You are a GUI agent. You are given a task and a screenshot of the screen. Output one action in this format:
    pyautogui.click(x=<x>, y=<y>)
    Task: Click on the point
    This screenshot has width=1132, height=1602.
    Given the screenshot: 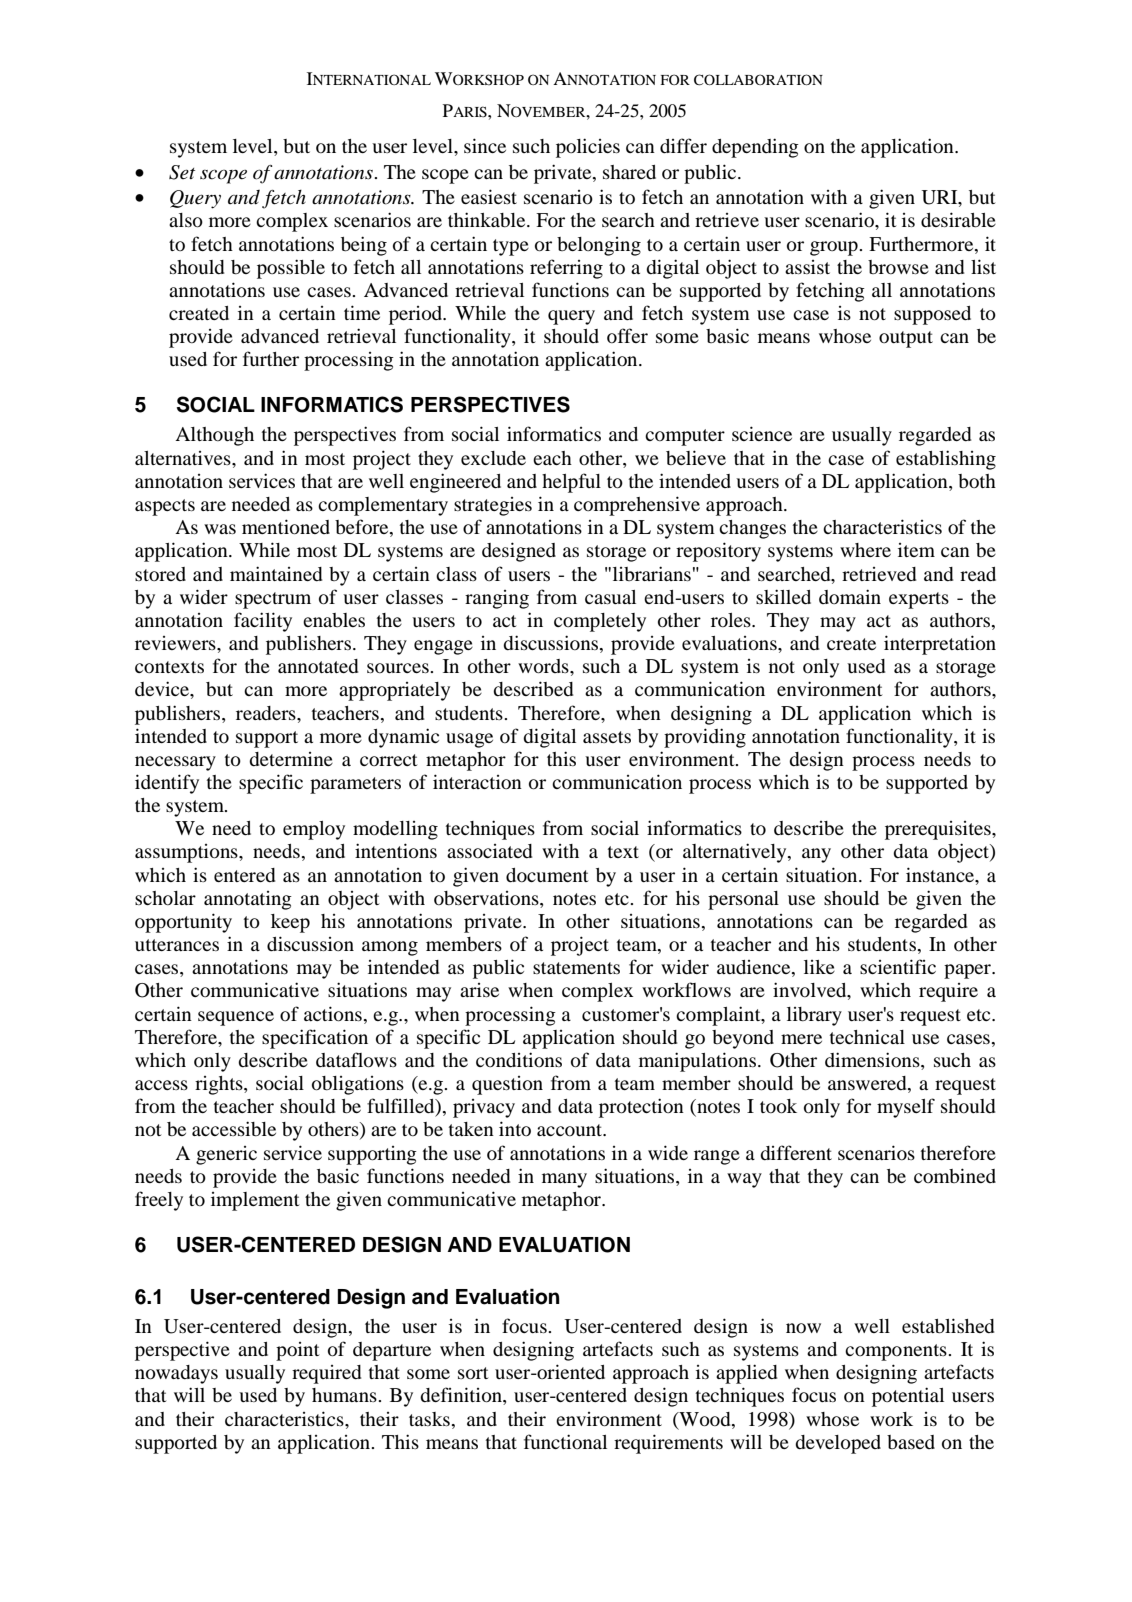 What is the action you would take?
    pyautogui.click(x=298, y=1351)
